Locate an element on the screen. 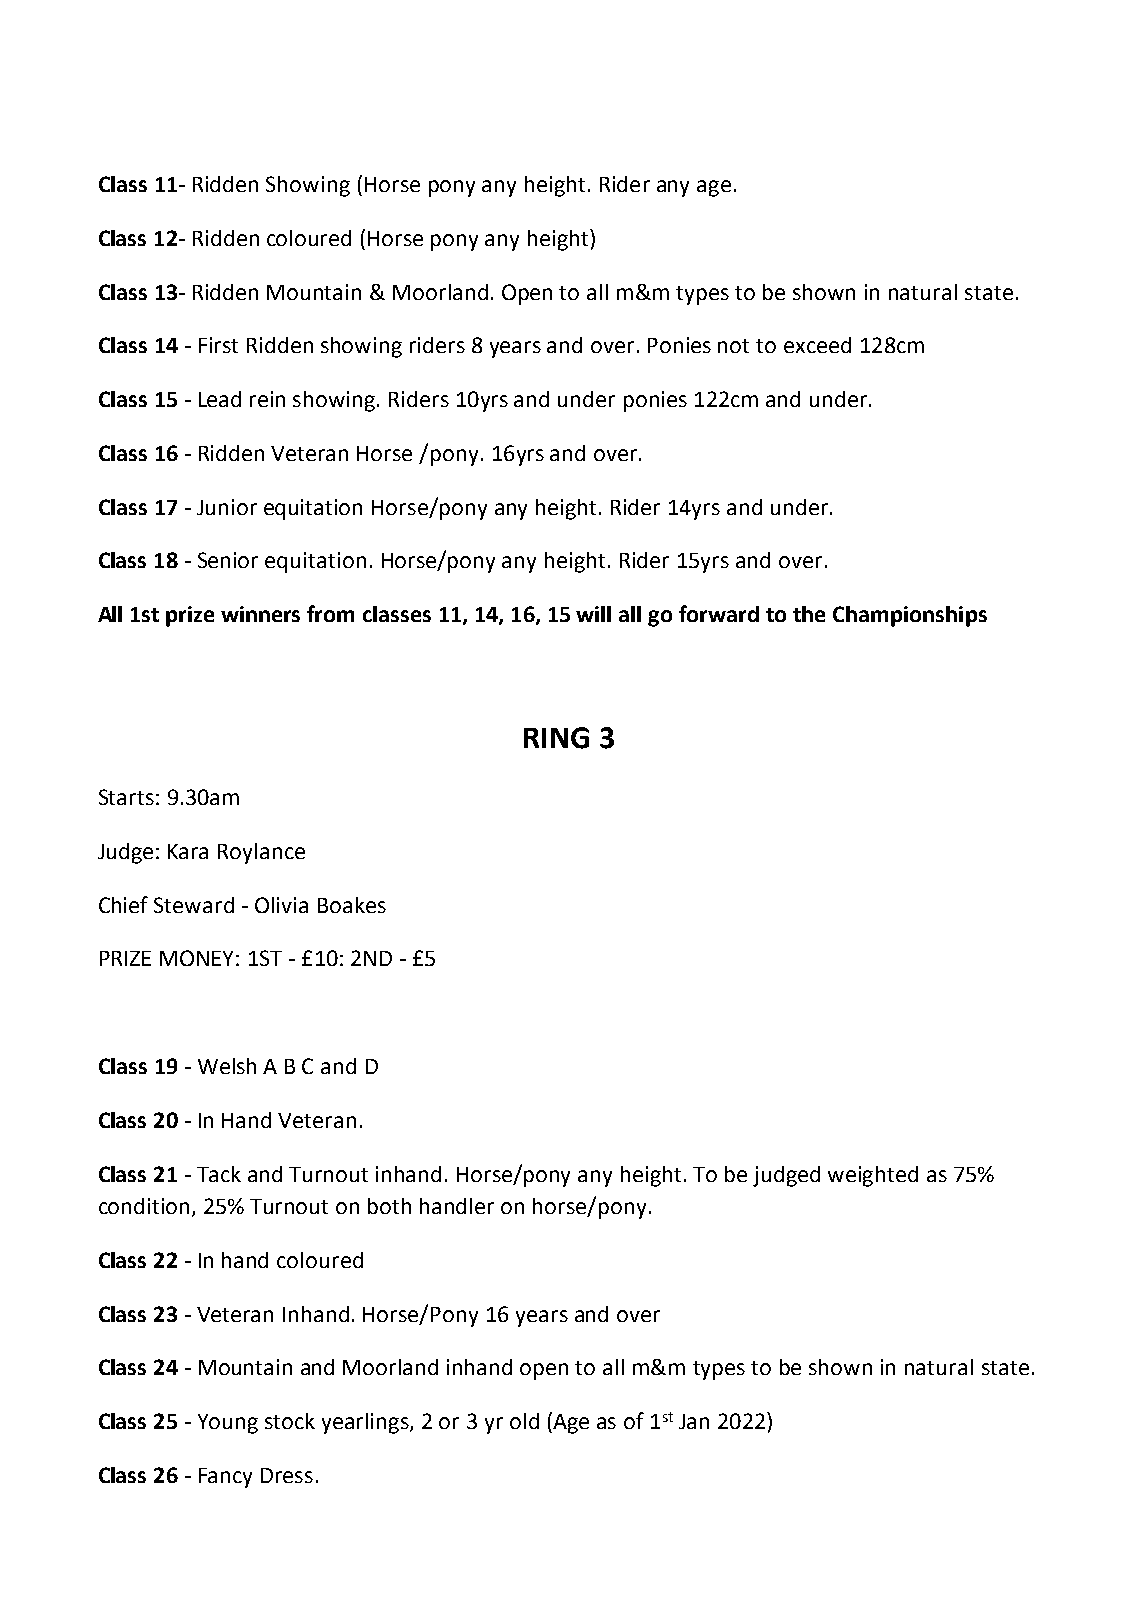  Young is located at coordinates (228, 1424).
